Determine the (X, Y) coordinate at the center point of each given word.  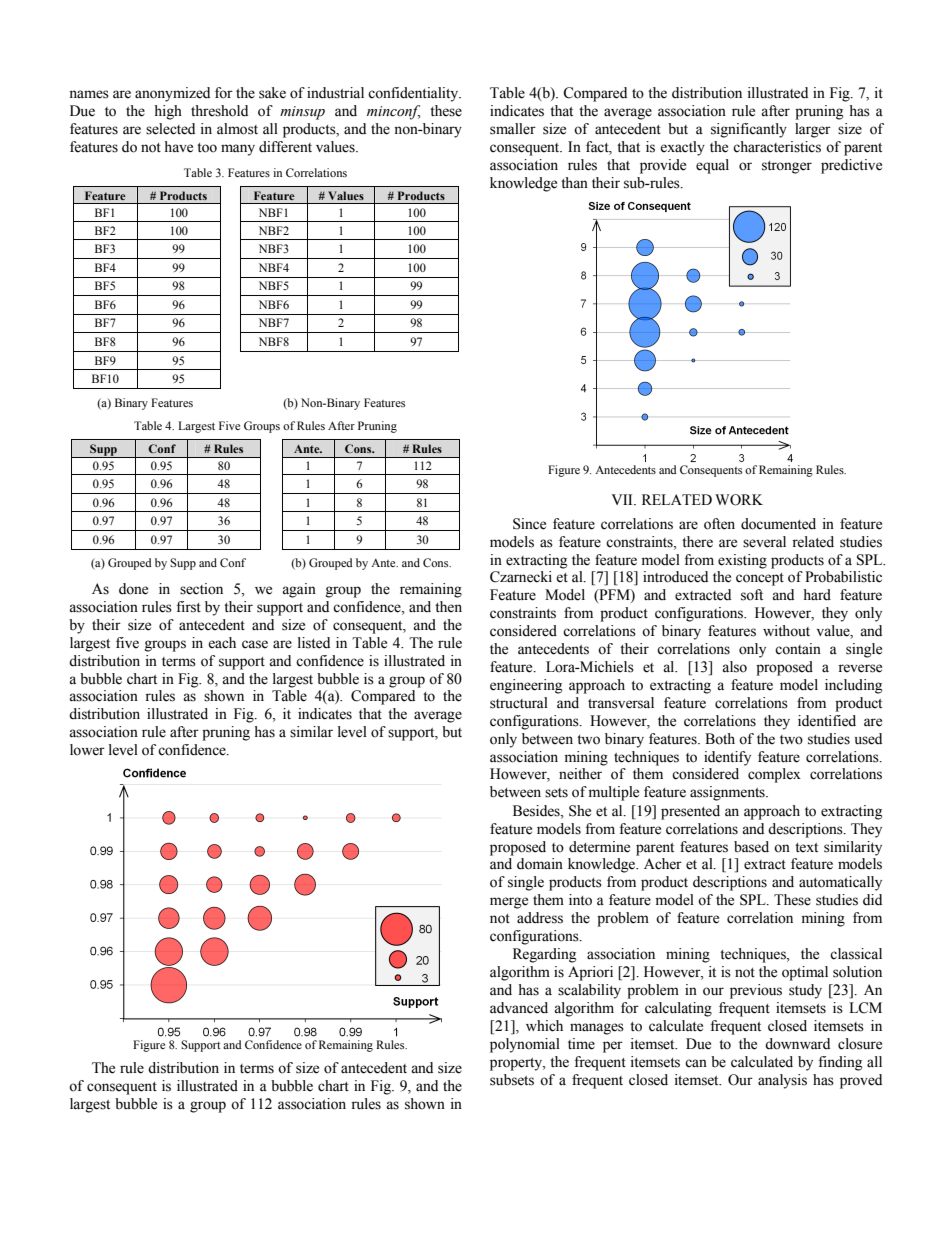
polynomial (525, 1045)
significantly (749, 130)
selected (170, 129)
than (574, 183)
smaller (513, 129)
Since (529, 524)
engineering (526, 686)
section (201, 589)
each (222, 643)
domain (540, 864)
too (207, 148)
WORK (739, 500)
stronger (787, 167)
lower (87, 750)
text (806, 848)
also (734, 667)
